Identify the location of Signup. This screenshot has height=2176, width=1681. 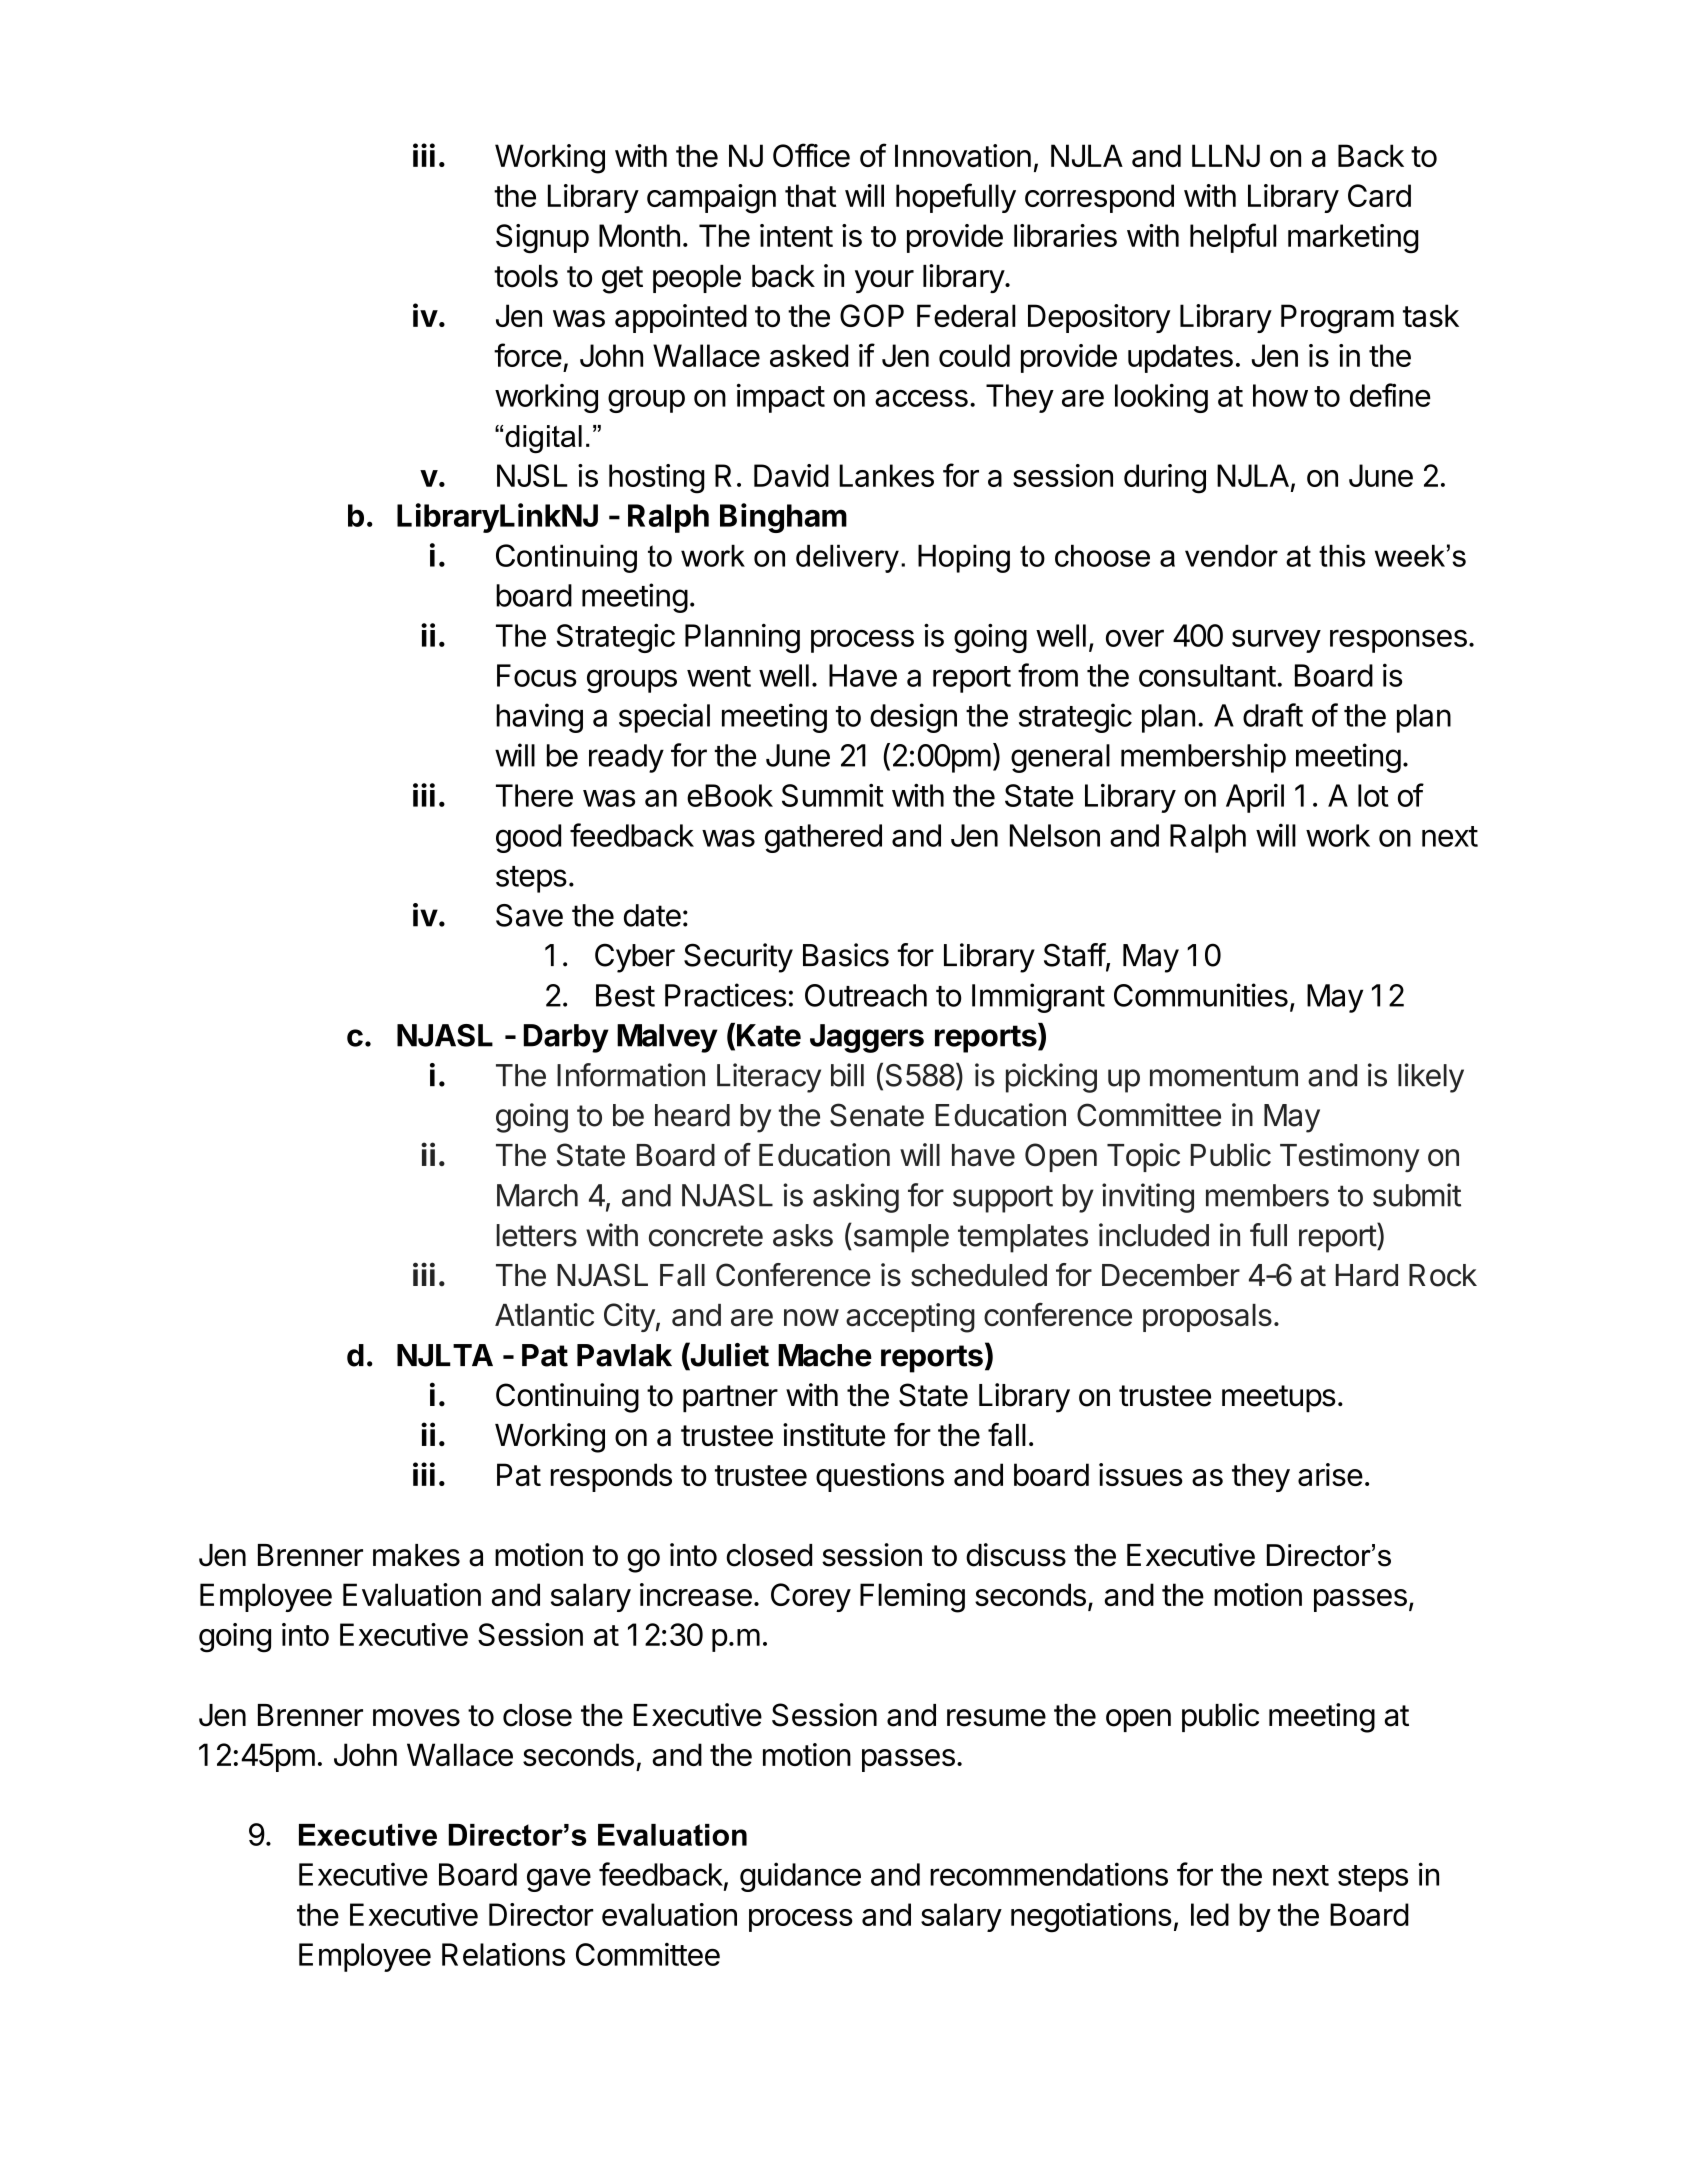
(542, 239).
